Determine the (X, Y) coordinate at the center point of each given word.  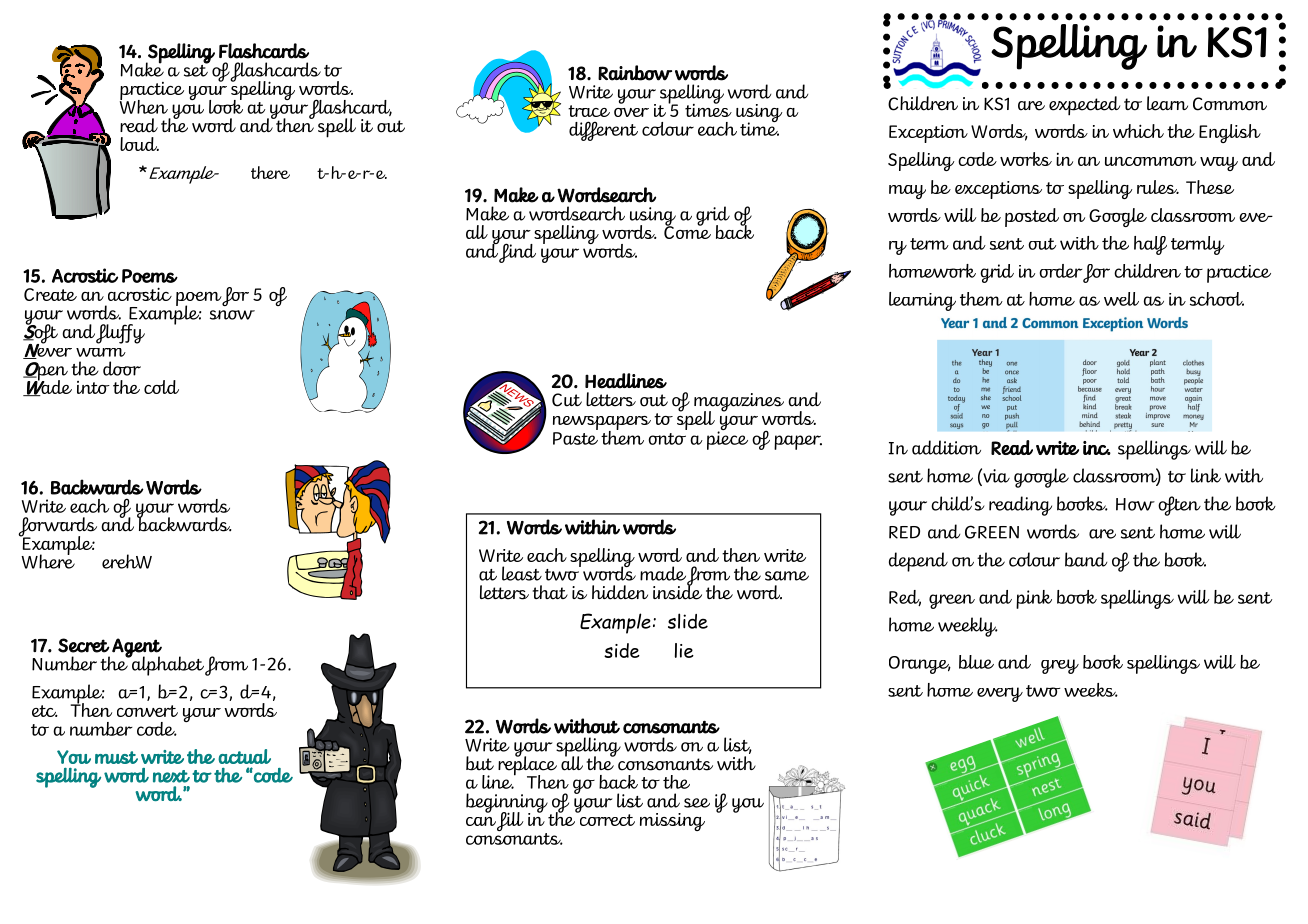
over (631, 112)
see (697, 803)
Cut (567, 400)
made (663, 573)
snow (232, 315)
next (171, 776)
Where (48, 560)
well (1121, 299)
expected (1084, 106)
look (226, 105)
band (1086, 559)
